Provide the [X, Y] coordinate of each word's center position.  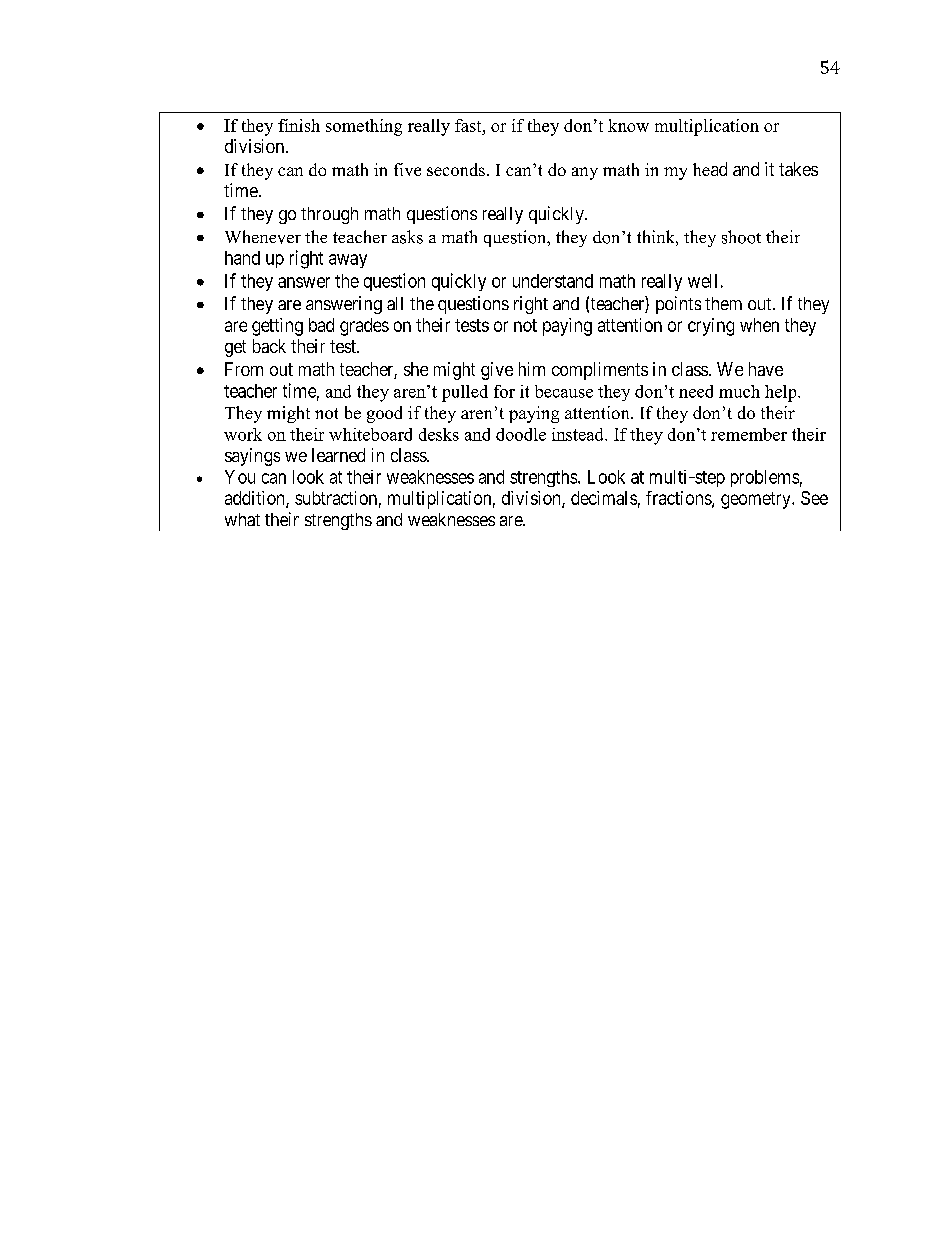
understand [553, 281]
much [739, 391]
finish [299, 125]
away [348, 261]
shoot [741, 237]
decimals [604, 498]
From [244, 369]
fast [469, 125]
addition [256, 499]
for [504, 391]
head [710, 169]
